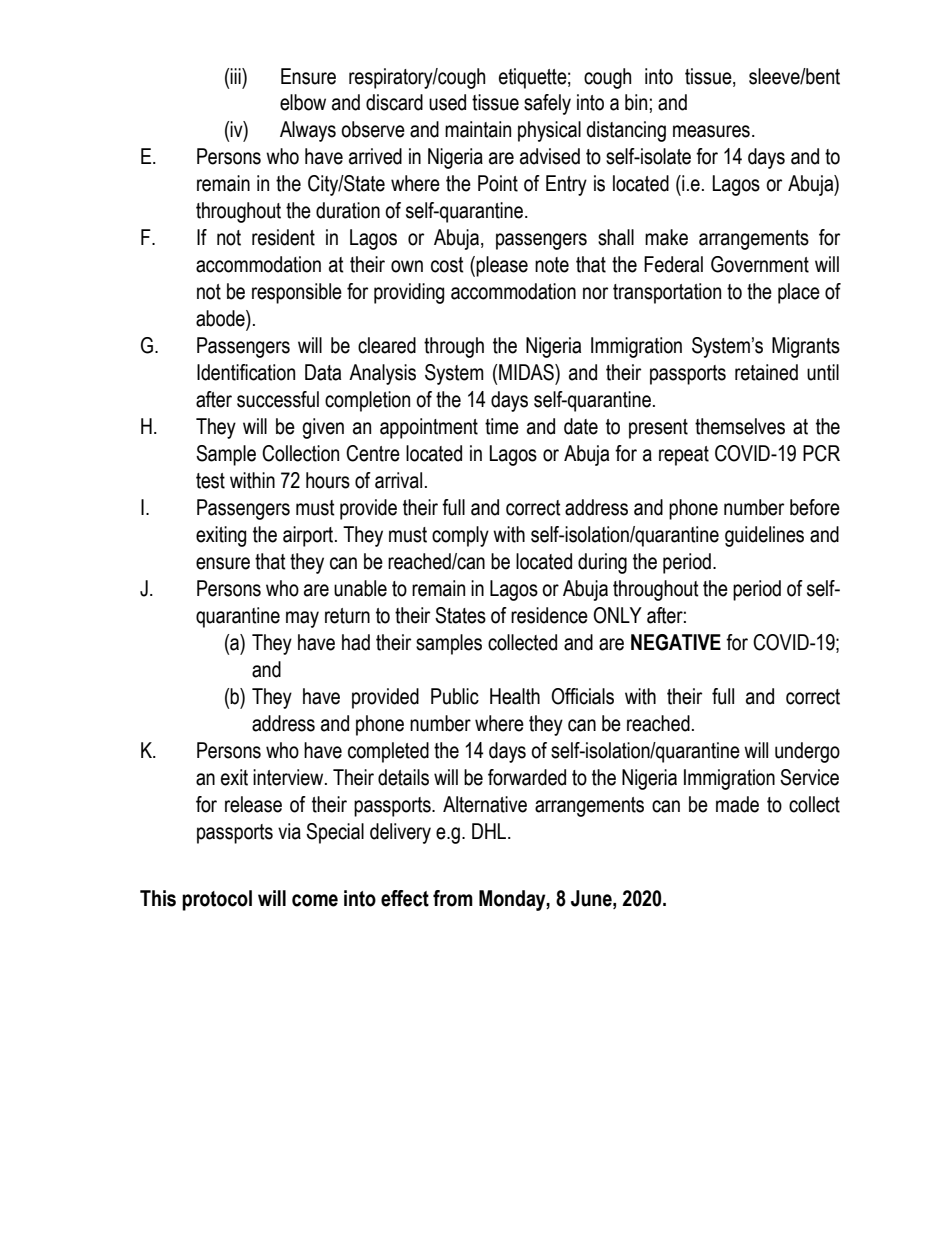 The height and width of the screenshot is (1233, 952). I want to click on used, so click(447, 102).
